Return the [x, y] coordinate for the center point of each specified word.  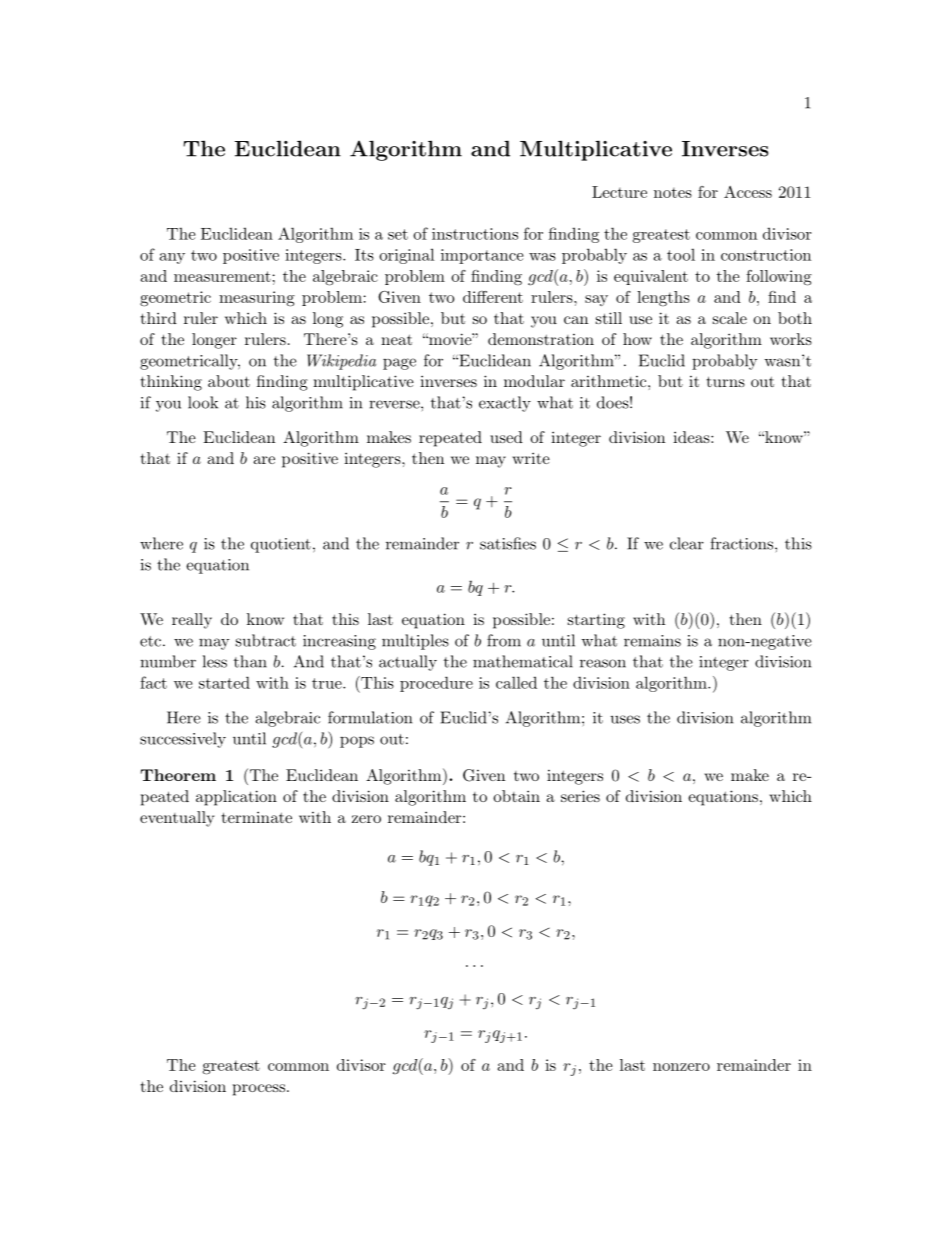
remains [652, 641]
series [580, 796]
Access [748, 192]
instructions [475, 234]
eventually [177, 819]
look [203, 402]
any [172, 258]
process [259, 1090]
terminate [257, 817]
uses [625, 719]
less [215, 661]
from [504, 640]
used [506, 437]
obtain [516, 796]
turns [726, 381]
